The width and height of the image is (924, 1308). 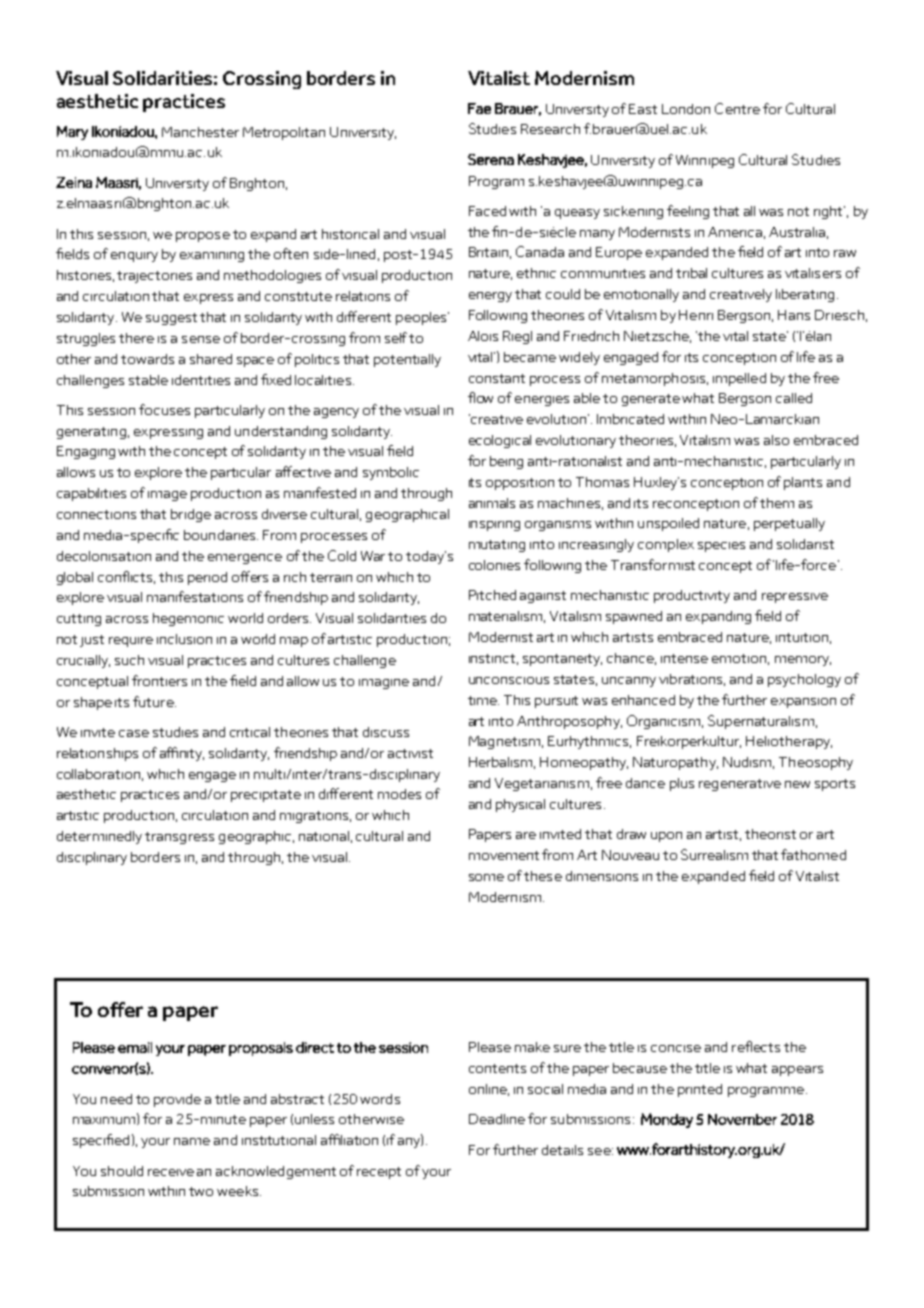 I want to click on animals, so click(x=492, y=503).
